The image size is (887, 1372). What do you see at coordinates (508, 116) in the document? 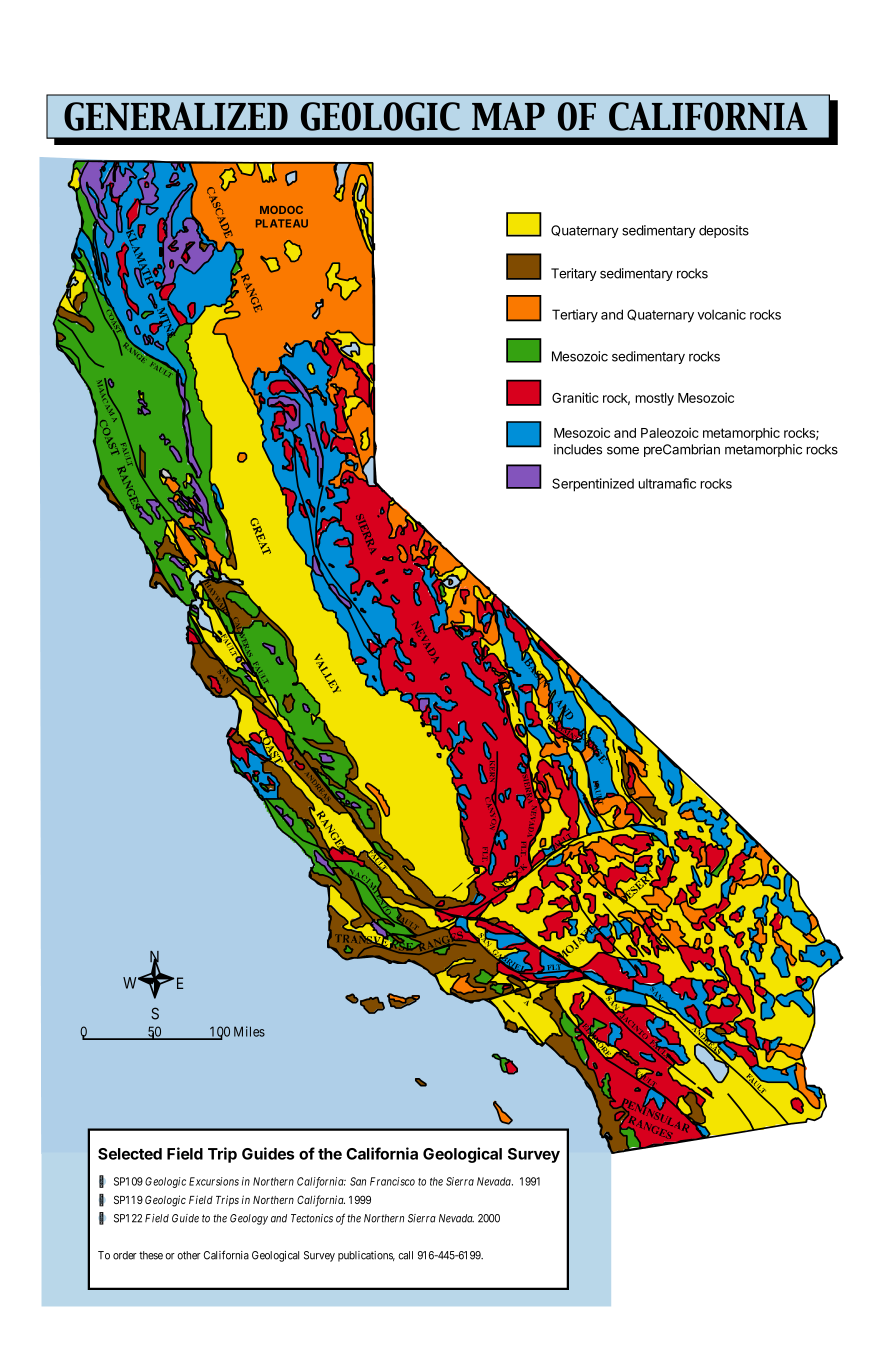
I see `MAP` at bounding box center [508, 116].
